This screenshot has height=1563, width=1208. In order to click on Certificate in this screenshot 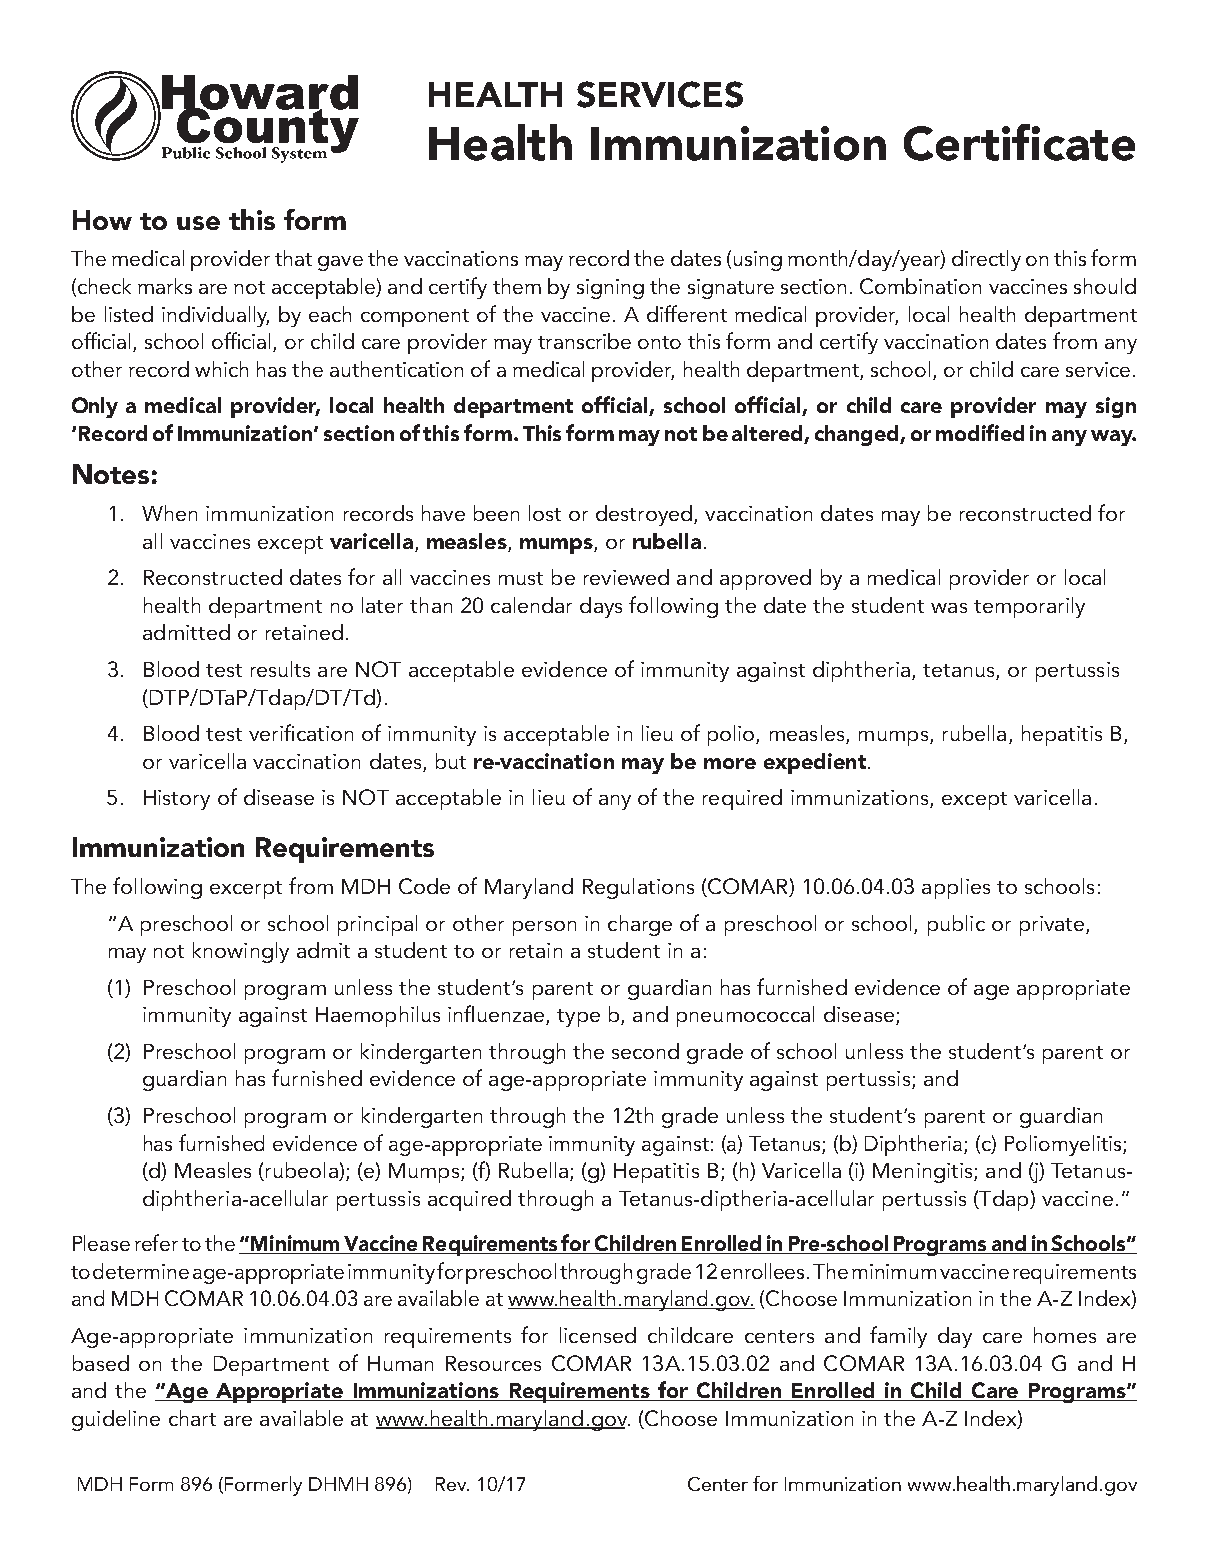, I will do `click(1019, 142)`.
